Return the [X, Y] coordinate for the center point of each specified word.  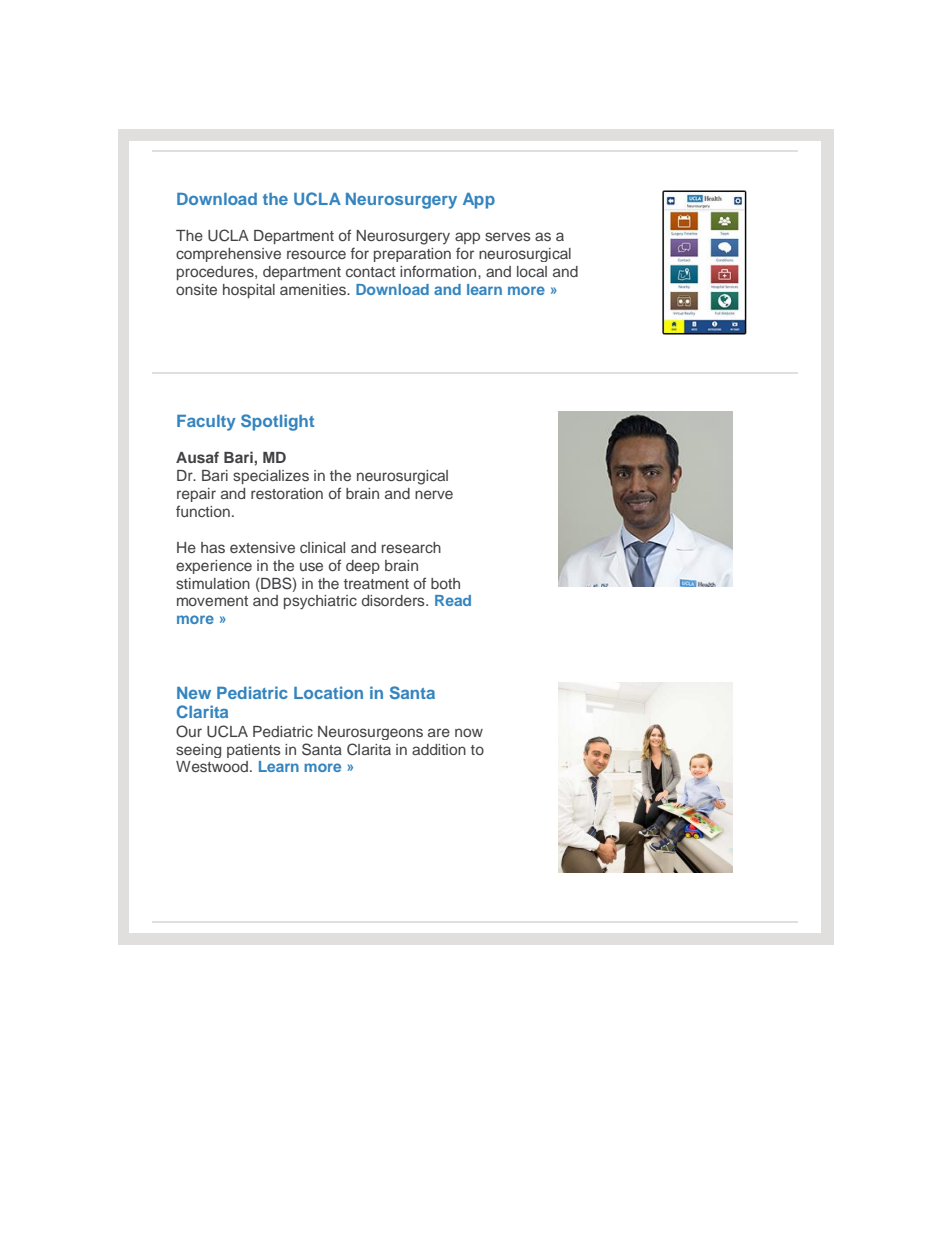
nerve [434, 494]
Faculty [206, 423]
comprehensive [228, 255]
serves [508, 236]
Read [453, 600]
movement [212, 601]
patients [254, 751]
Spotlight [277, 422]
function [203, 511]
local [532, 271]
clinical [322, 547]
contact [371, 272]
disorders [394, 600]
